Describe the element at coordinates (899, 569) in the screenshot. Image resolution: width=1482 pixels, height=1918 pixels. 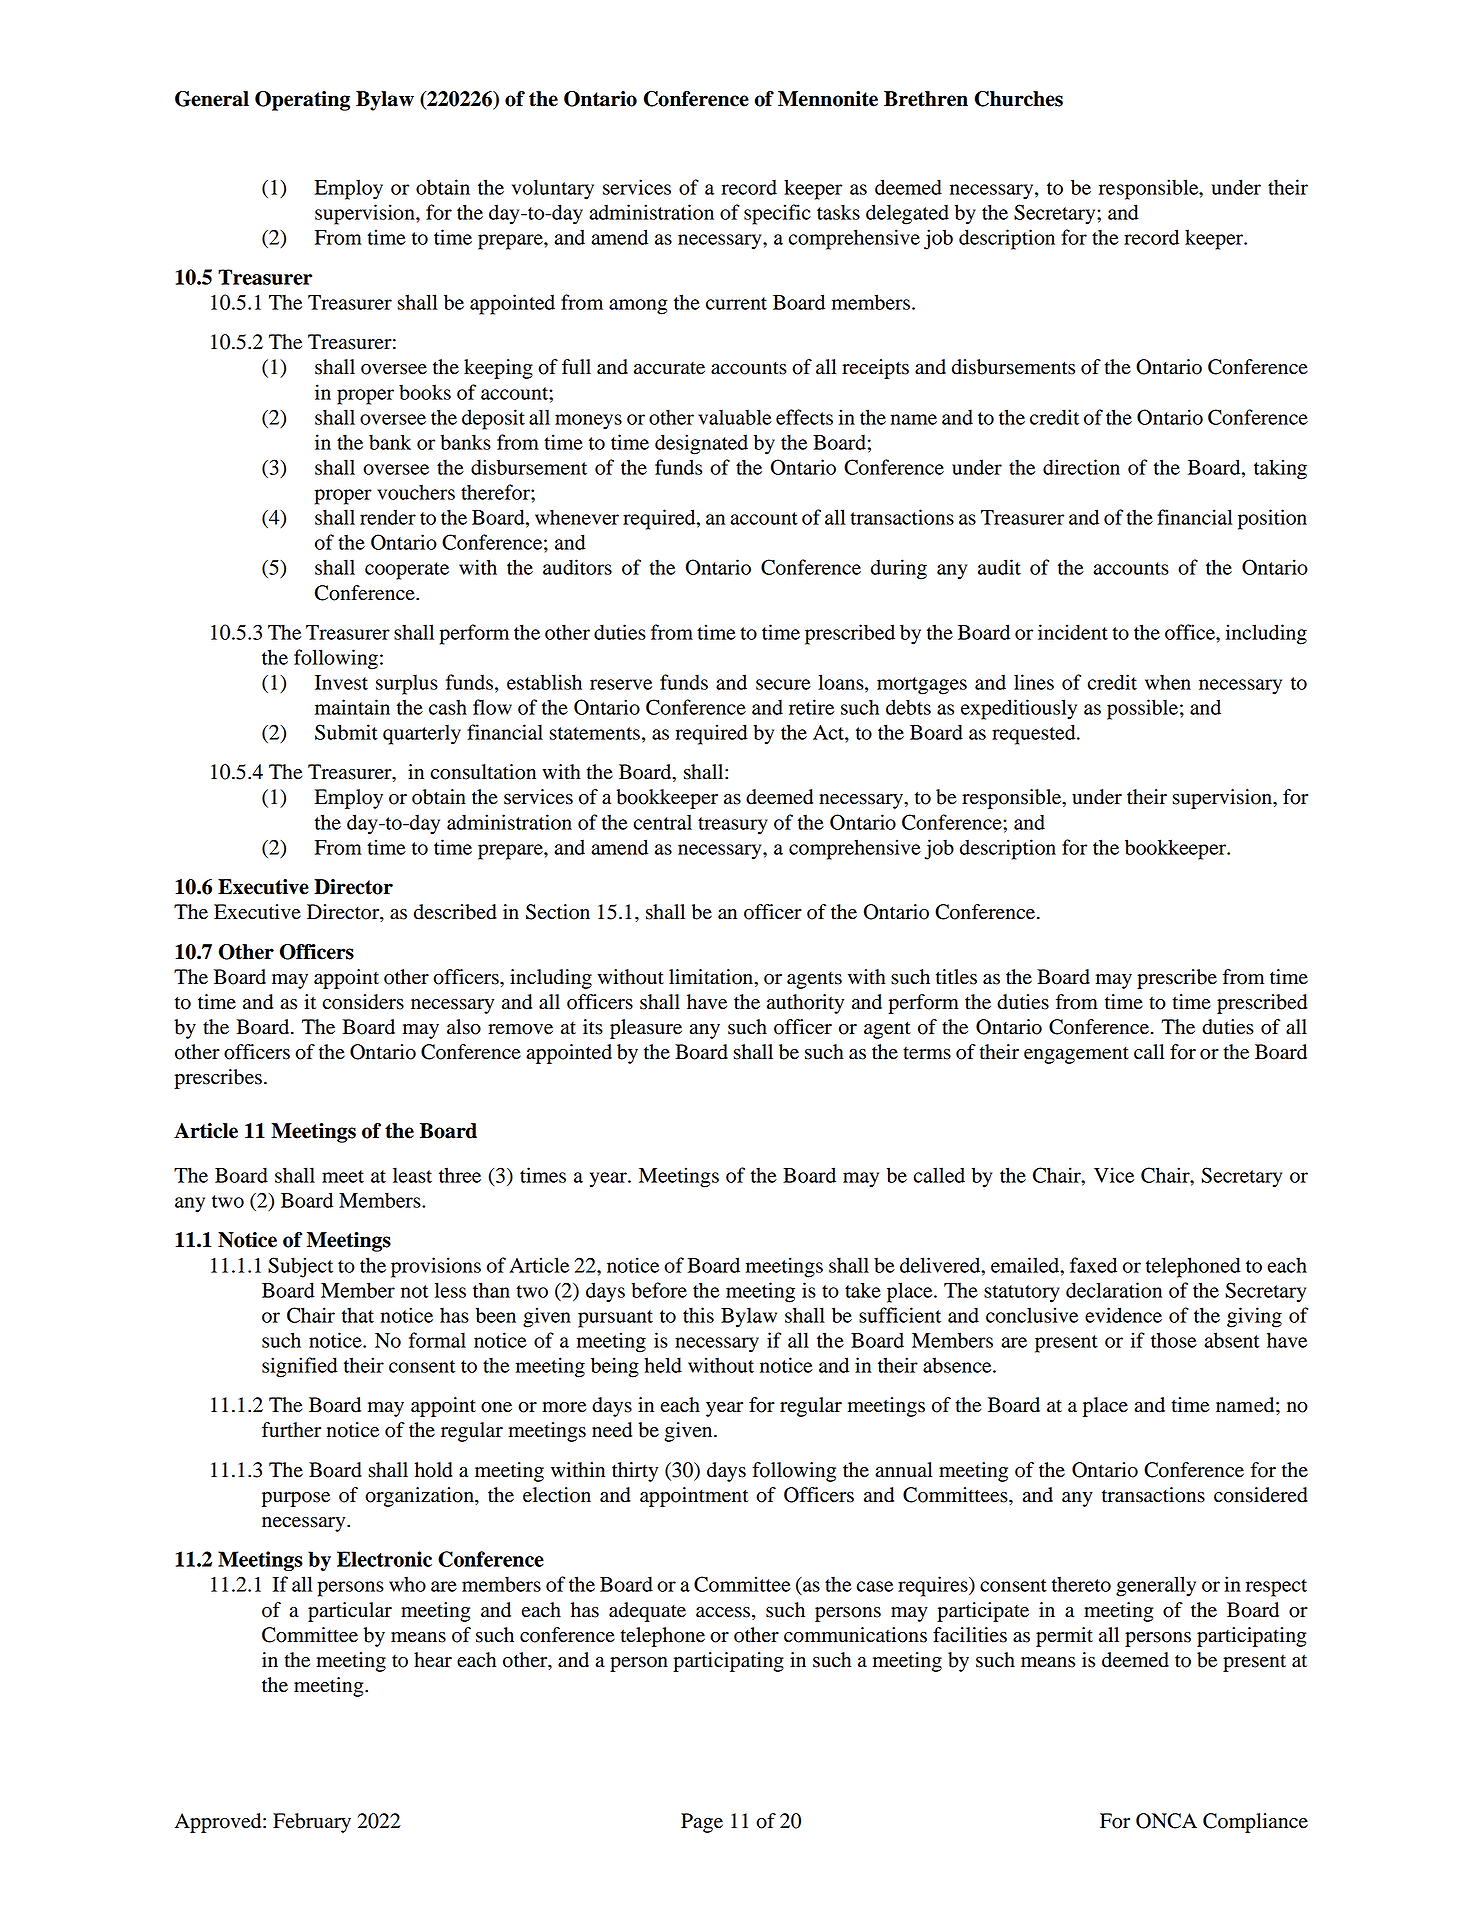
I see `during` at that location.
